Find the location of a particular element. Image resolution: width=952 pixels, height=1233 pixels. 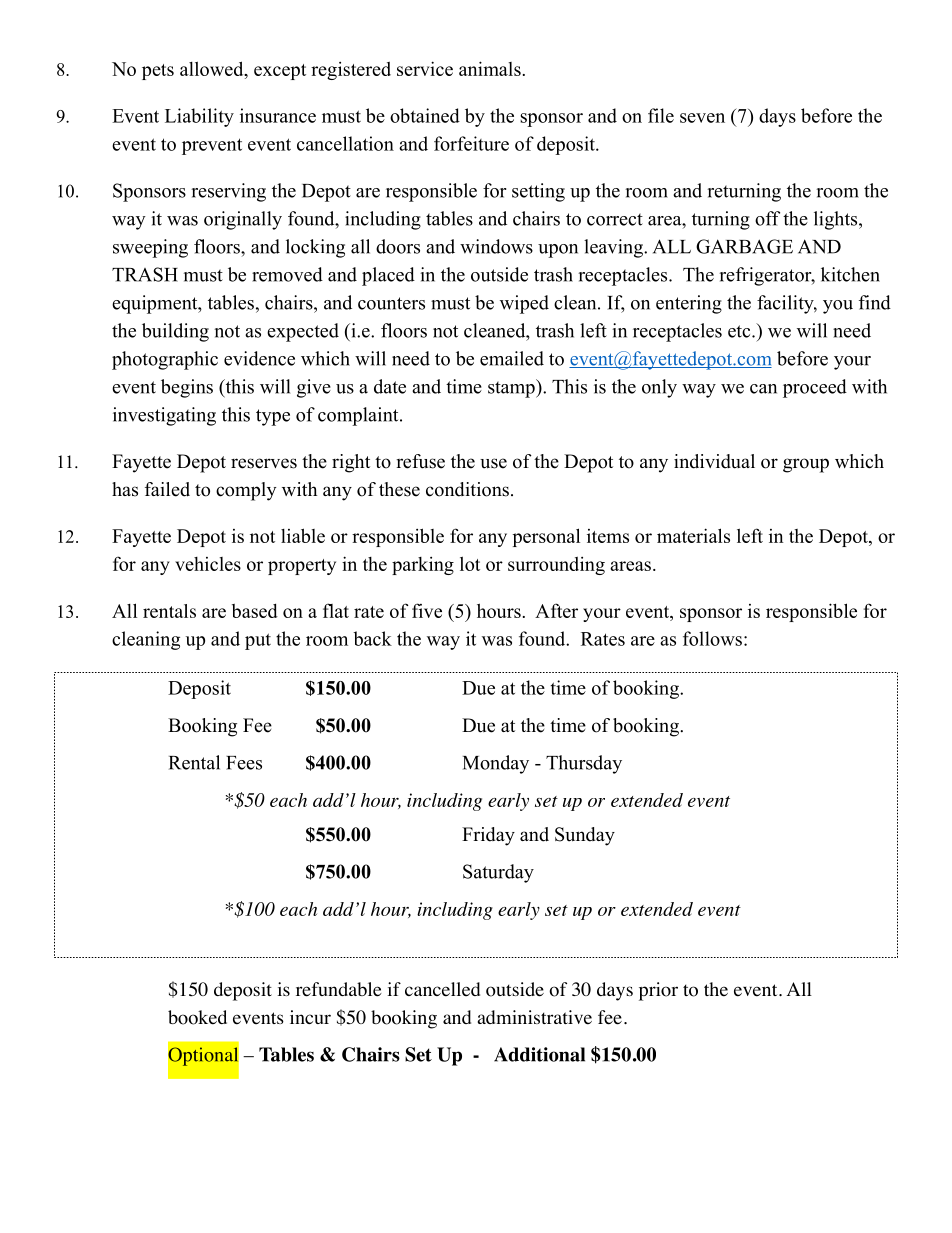

Fees is located at coordinates (244, 763).
